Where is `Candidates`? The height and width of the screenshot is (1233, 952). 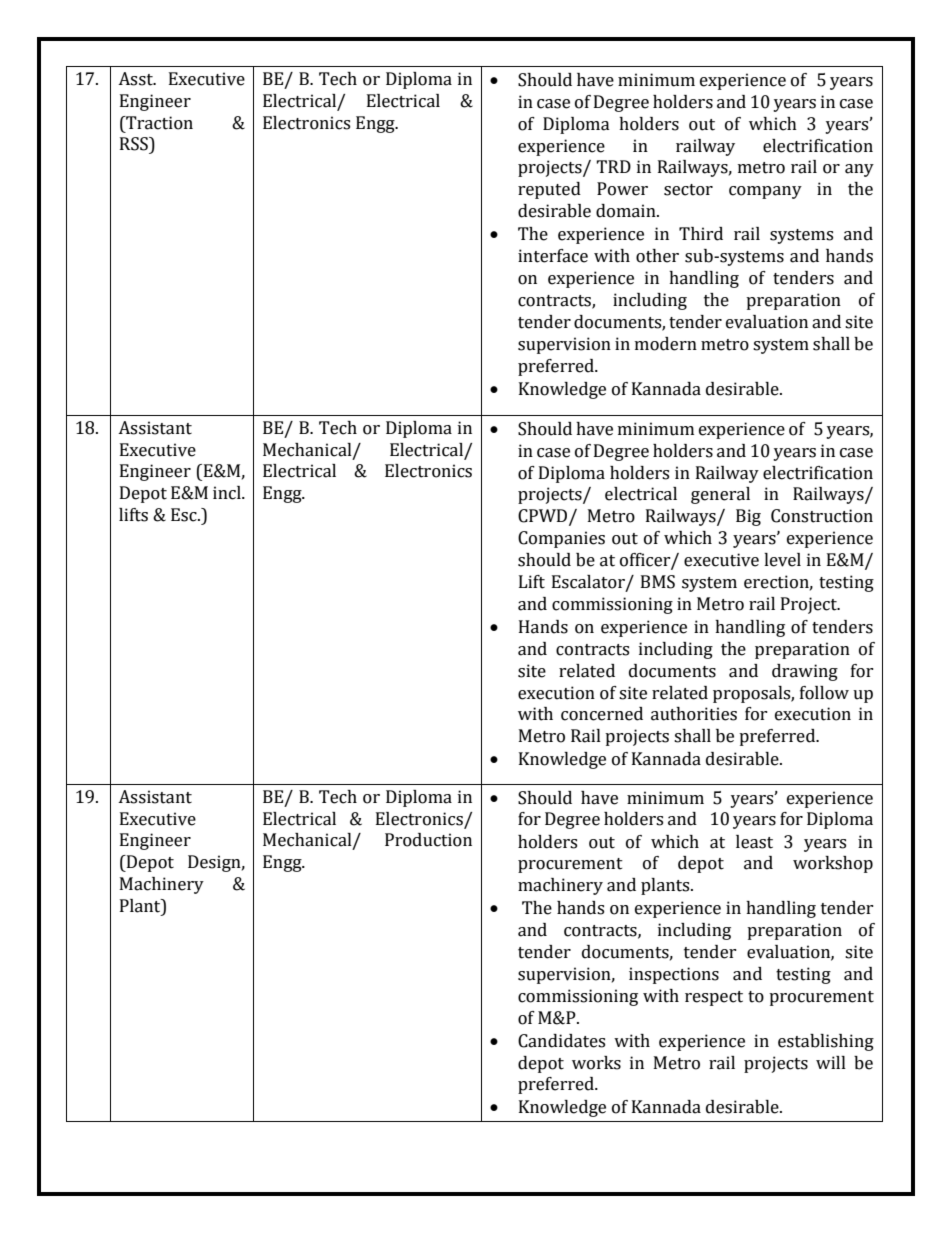
Candidates is located at coordinates (561, 1041).
